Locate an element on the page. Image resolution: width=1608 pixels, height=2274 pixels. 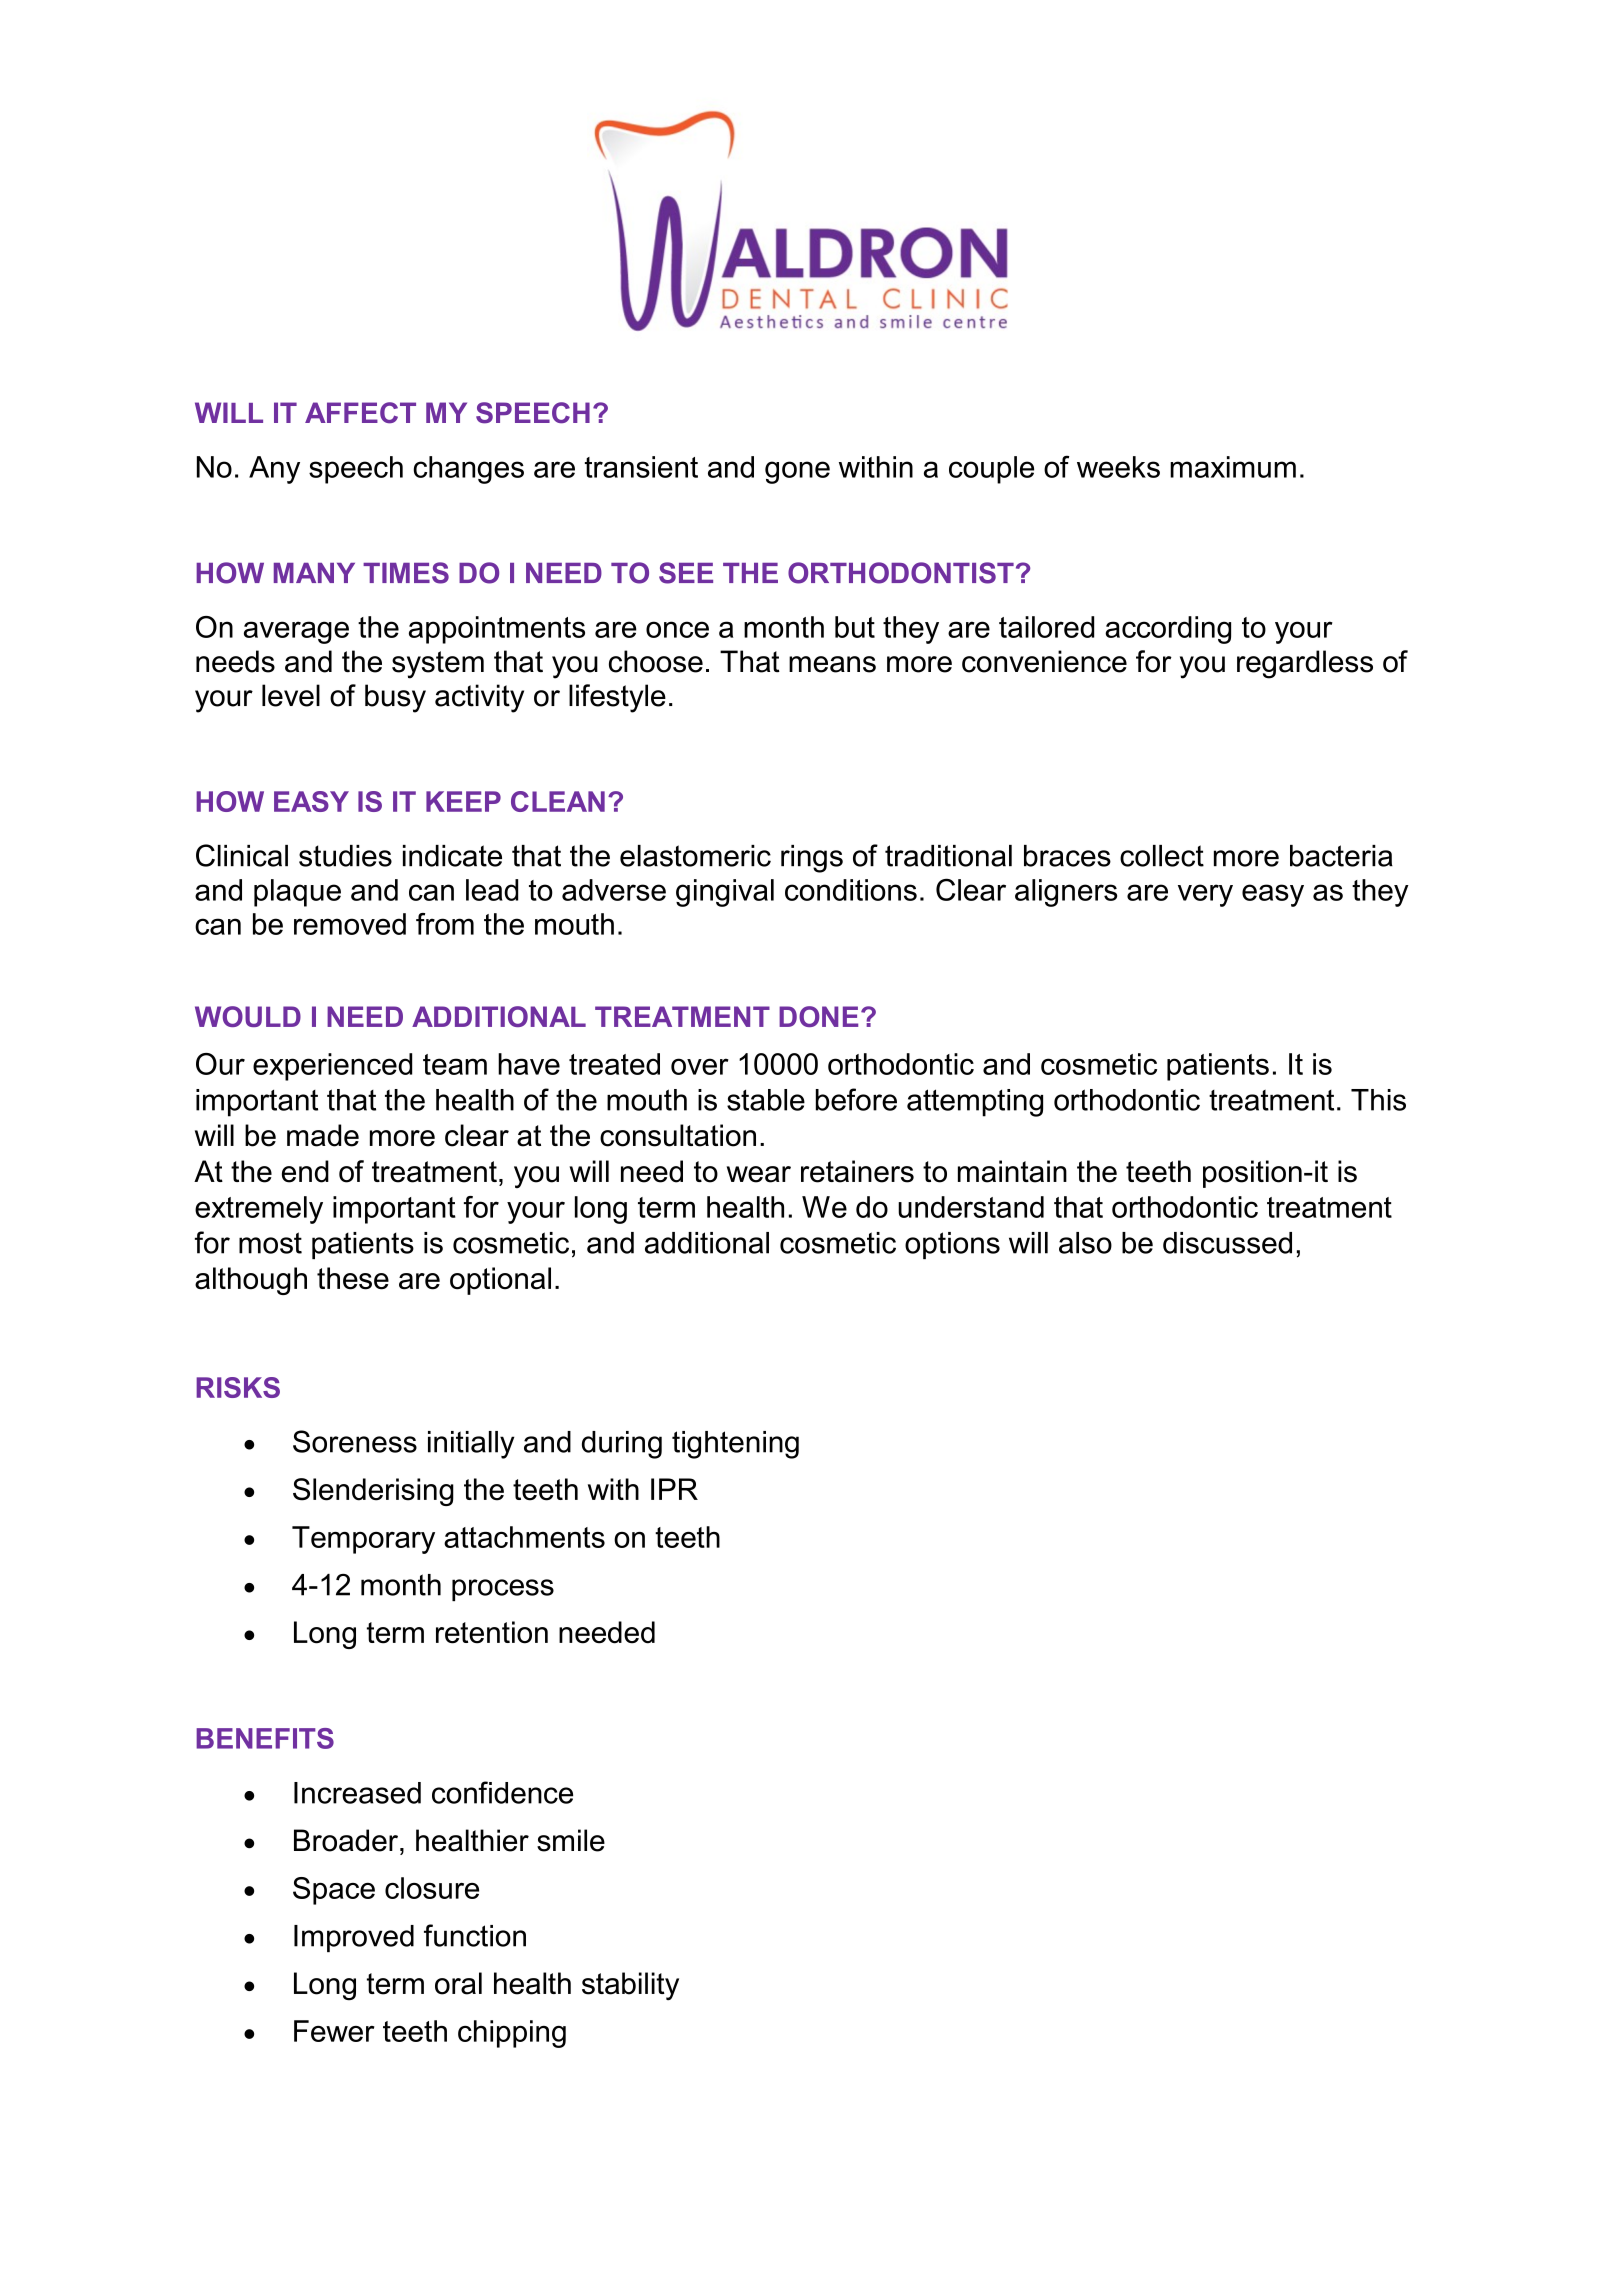
stability is located at coordinates (630, 1986).
